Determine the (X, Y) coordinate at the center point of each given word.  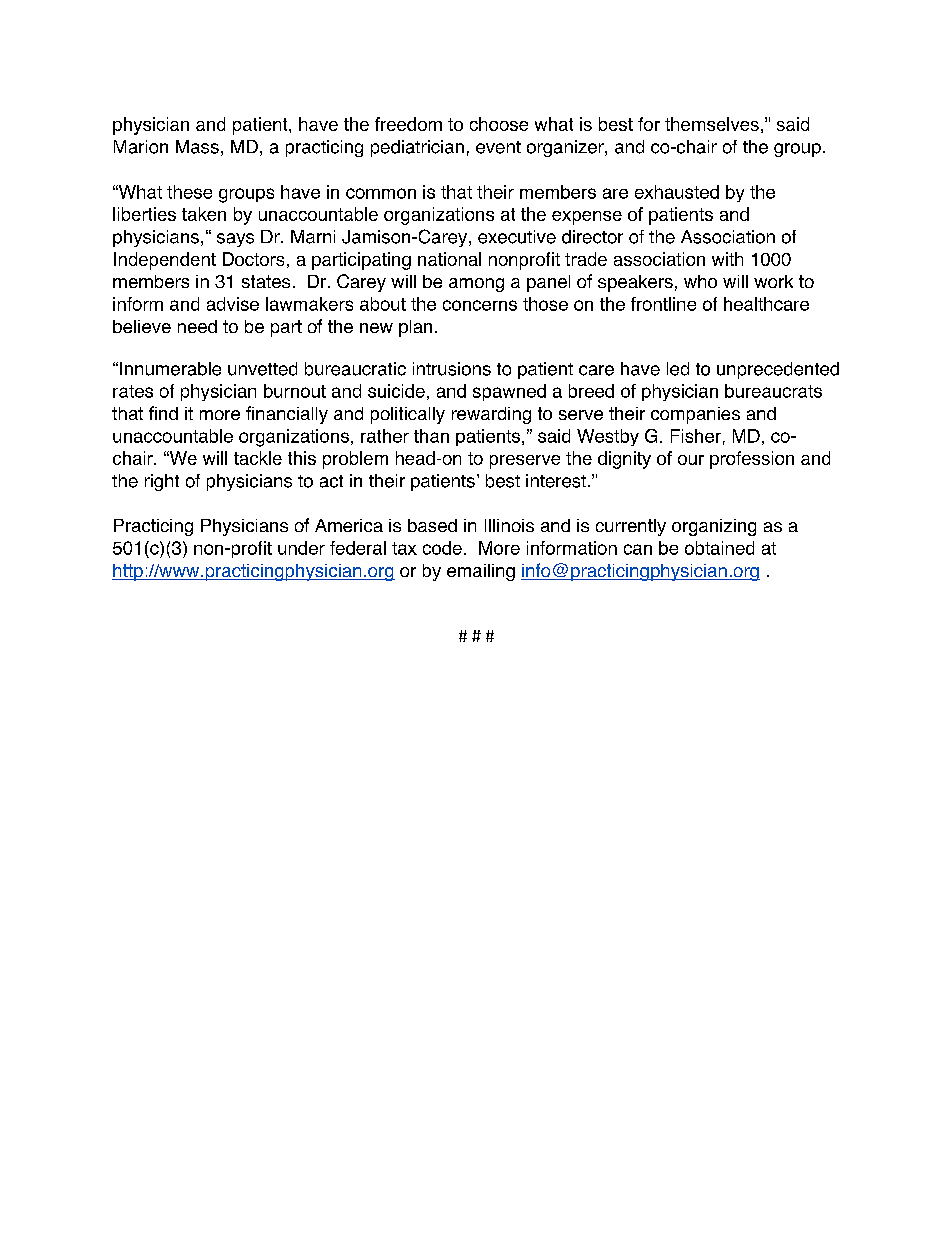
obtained (719, 548)
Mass (197, 147)
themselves (712, 124)
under (301, 548)
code (442, 548)
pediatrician (417, 148)
